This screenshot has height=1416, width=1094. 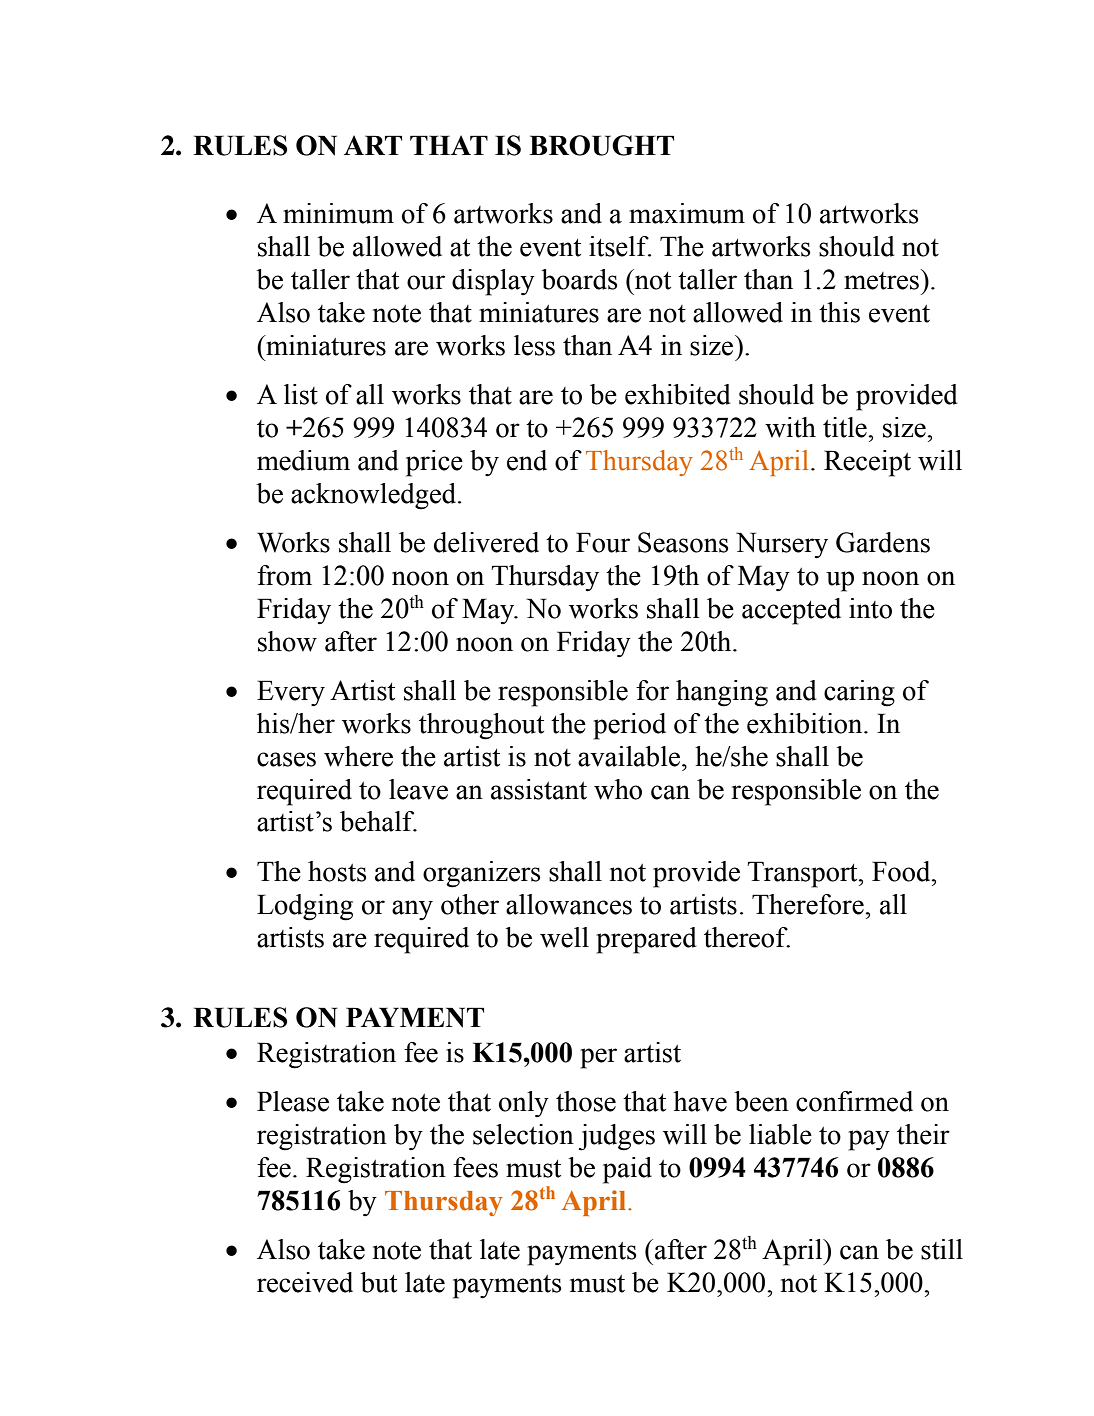 What do you see at coordinates (338, 213) in the screenshot?
I see `minimum` at bounding box center [338, 213].
